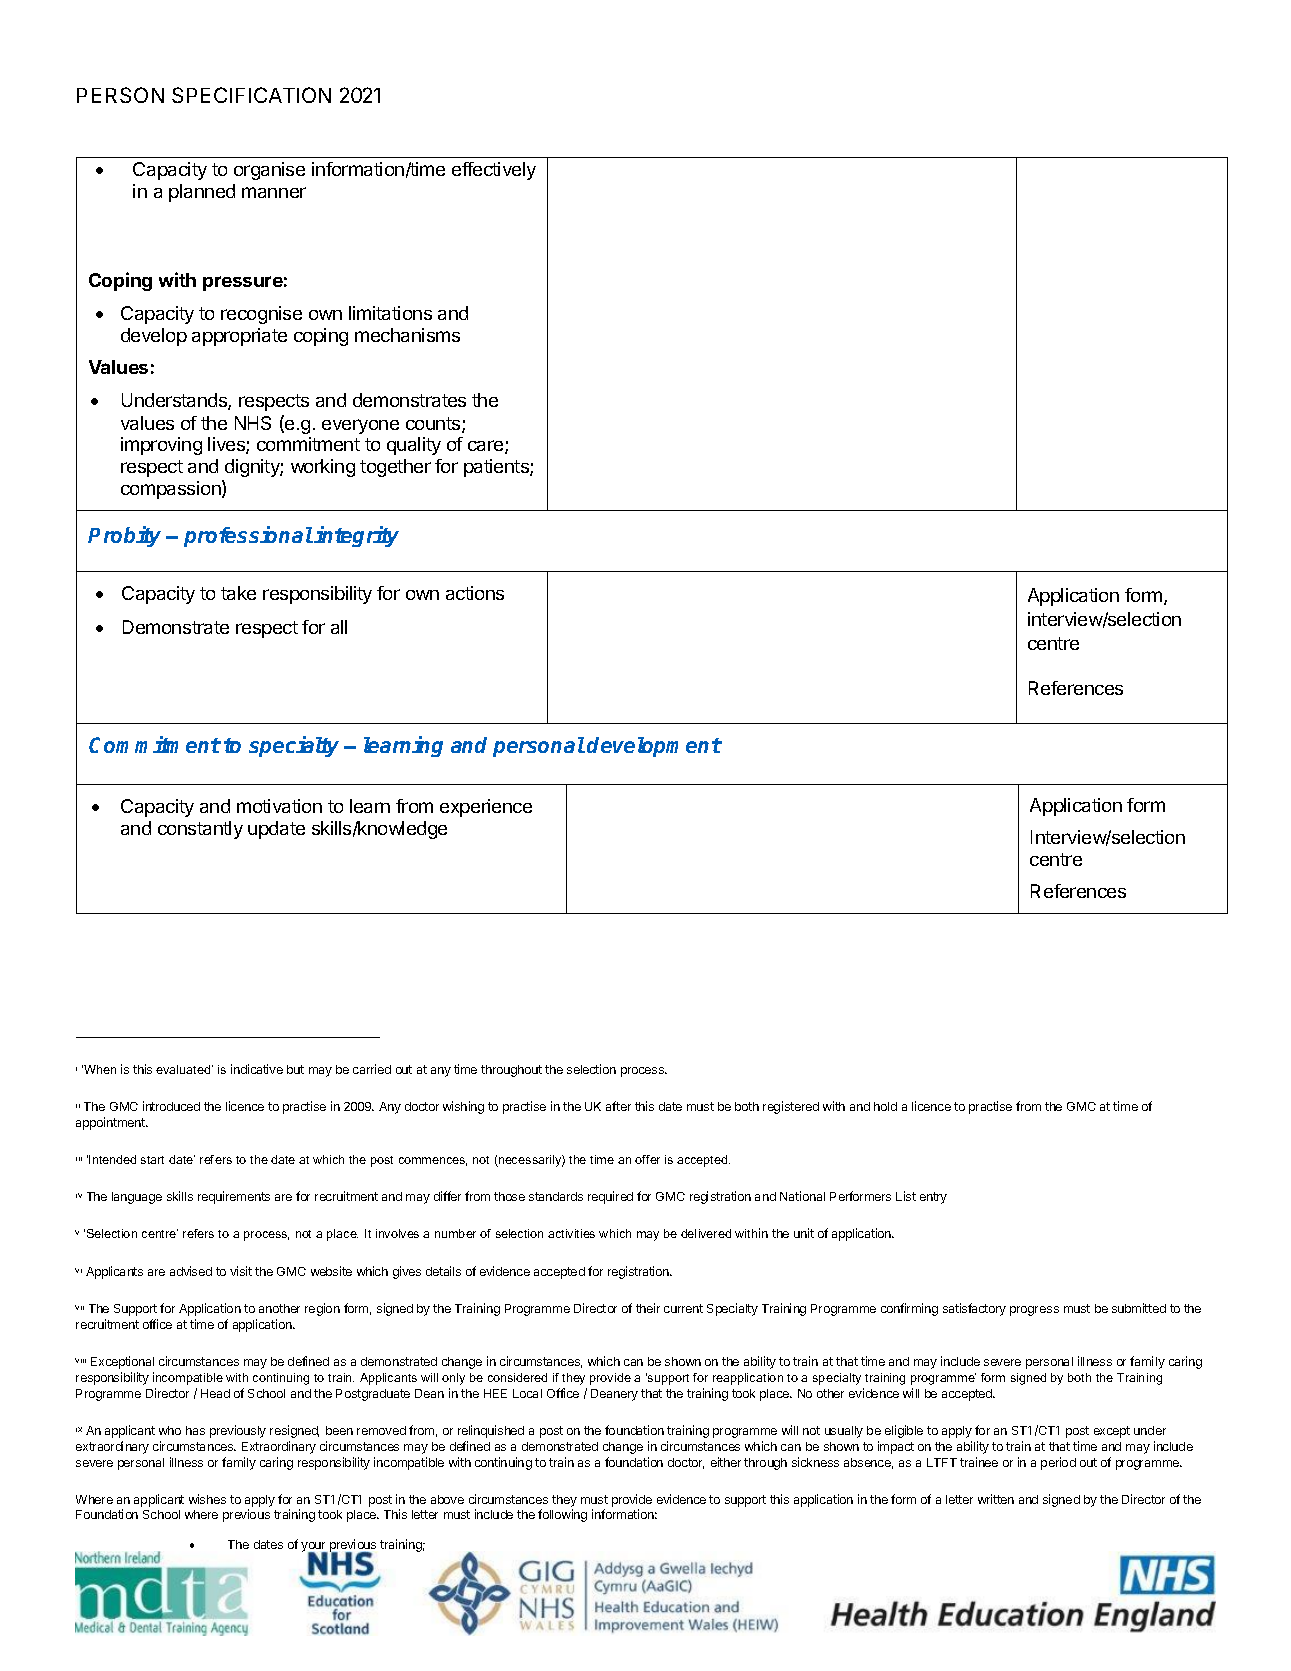 The height and width of the page is (1671, 1291). I want to click on hold, so click(885, 1106).
